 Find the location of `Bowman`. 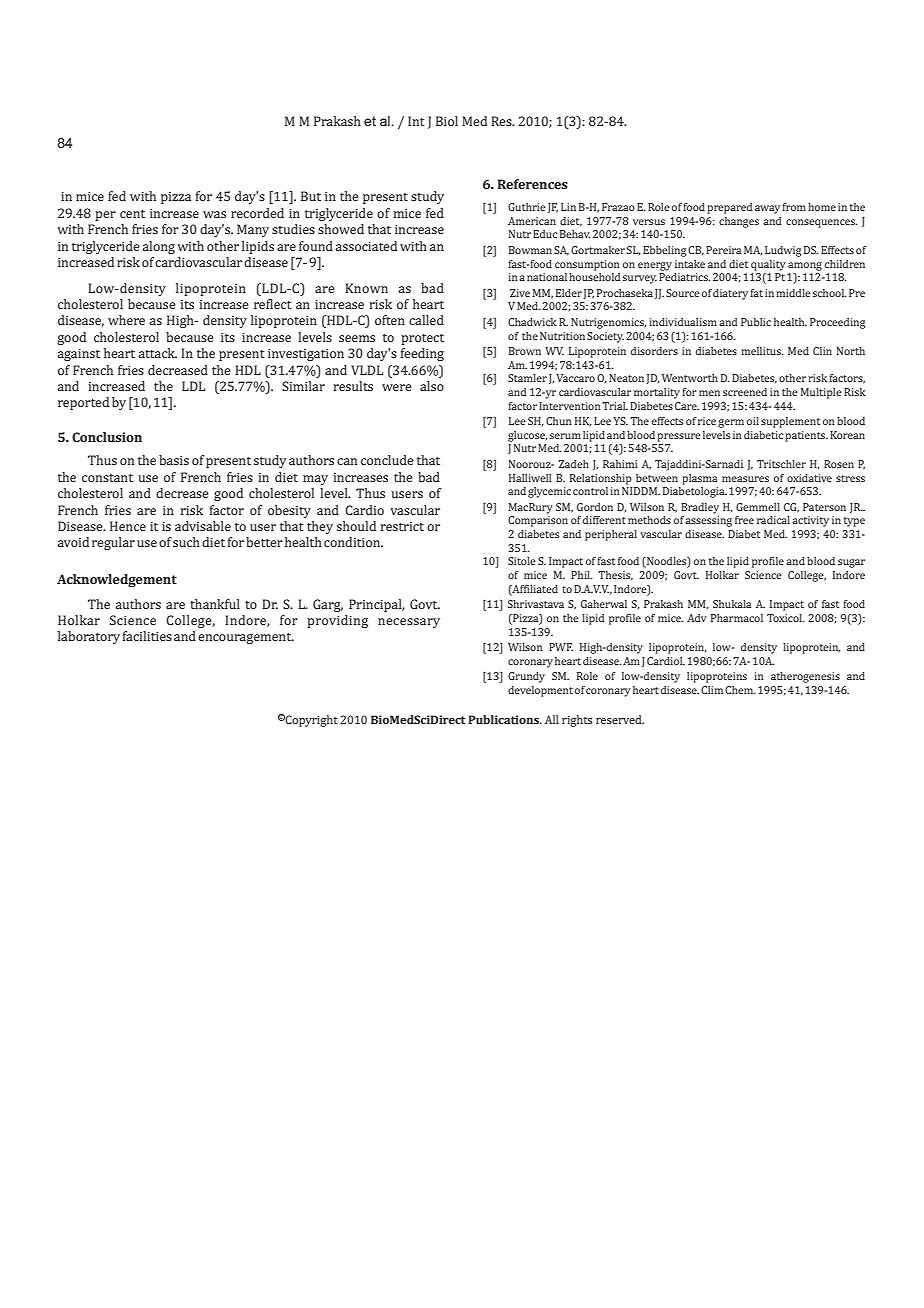

Bowman is located at coordinates (530, 250).
